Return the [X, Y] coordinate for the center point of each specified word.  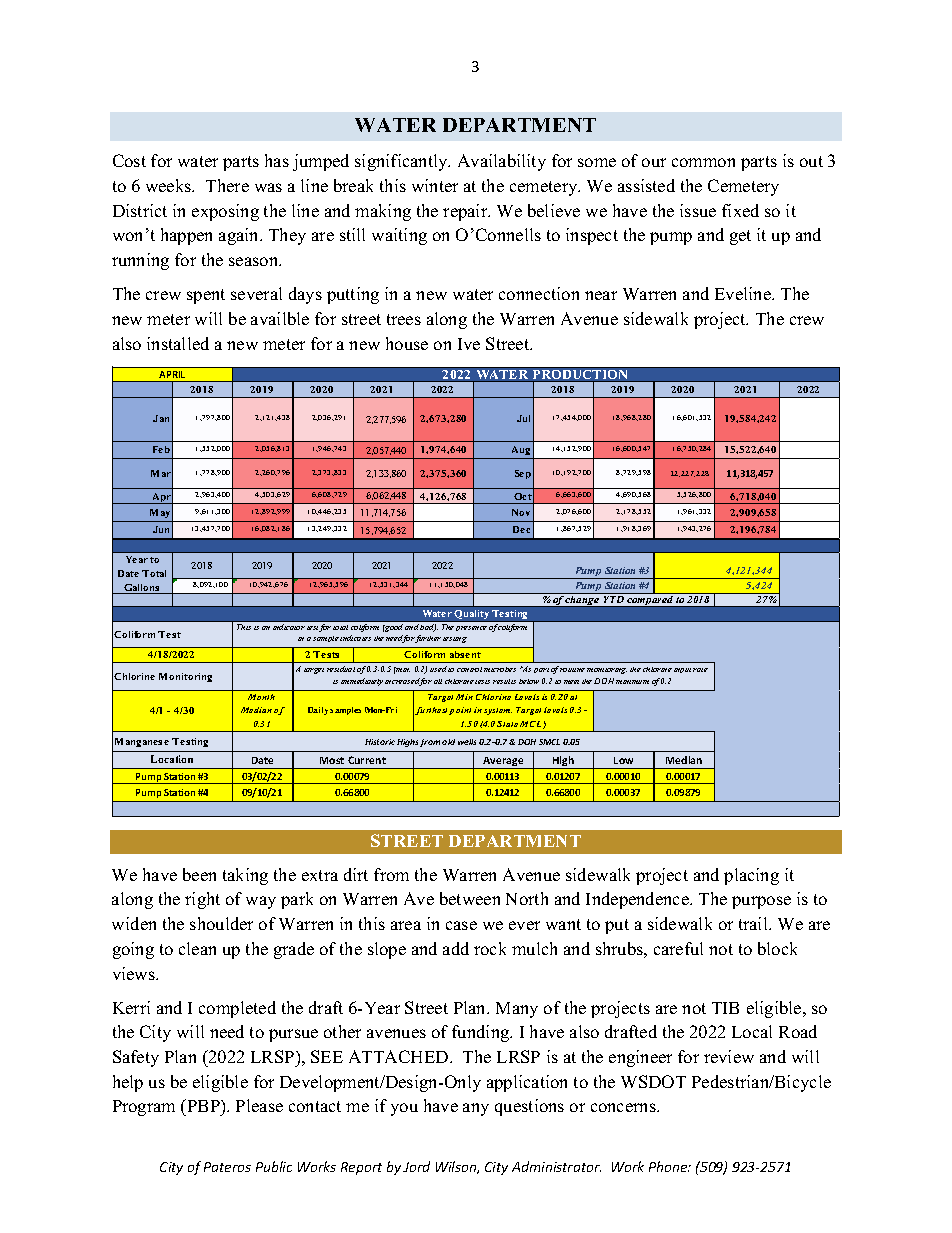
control [469, 669]
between [470, 898]
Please [259, 1105]
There [227, 185]
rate [700, 670]
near [601, 295]
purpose [761, 902]
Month [261, 697]
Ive [469, 344]
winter [435, 185]
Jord [416, 1166]
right [202, 900]
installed [178, 343]
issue [698, 210]
